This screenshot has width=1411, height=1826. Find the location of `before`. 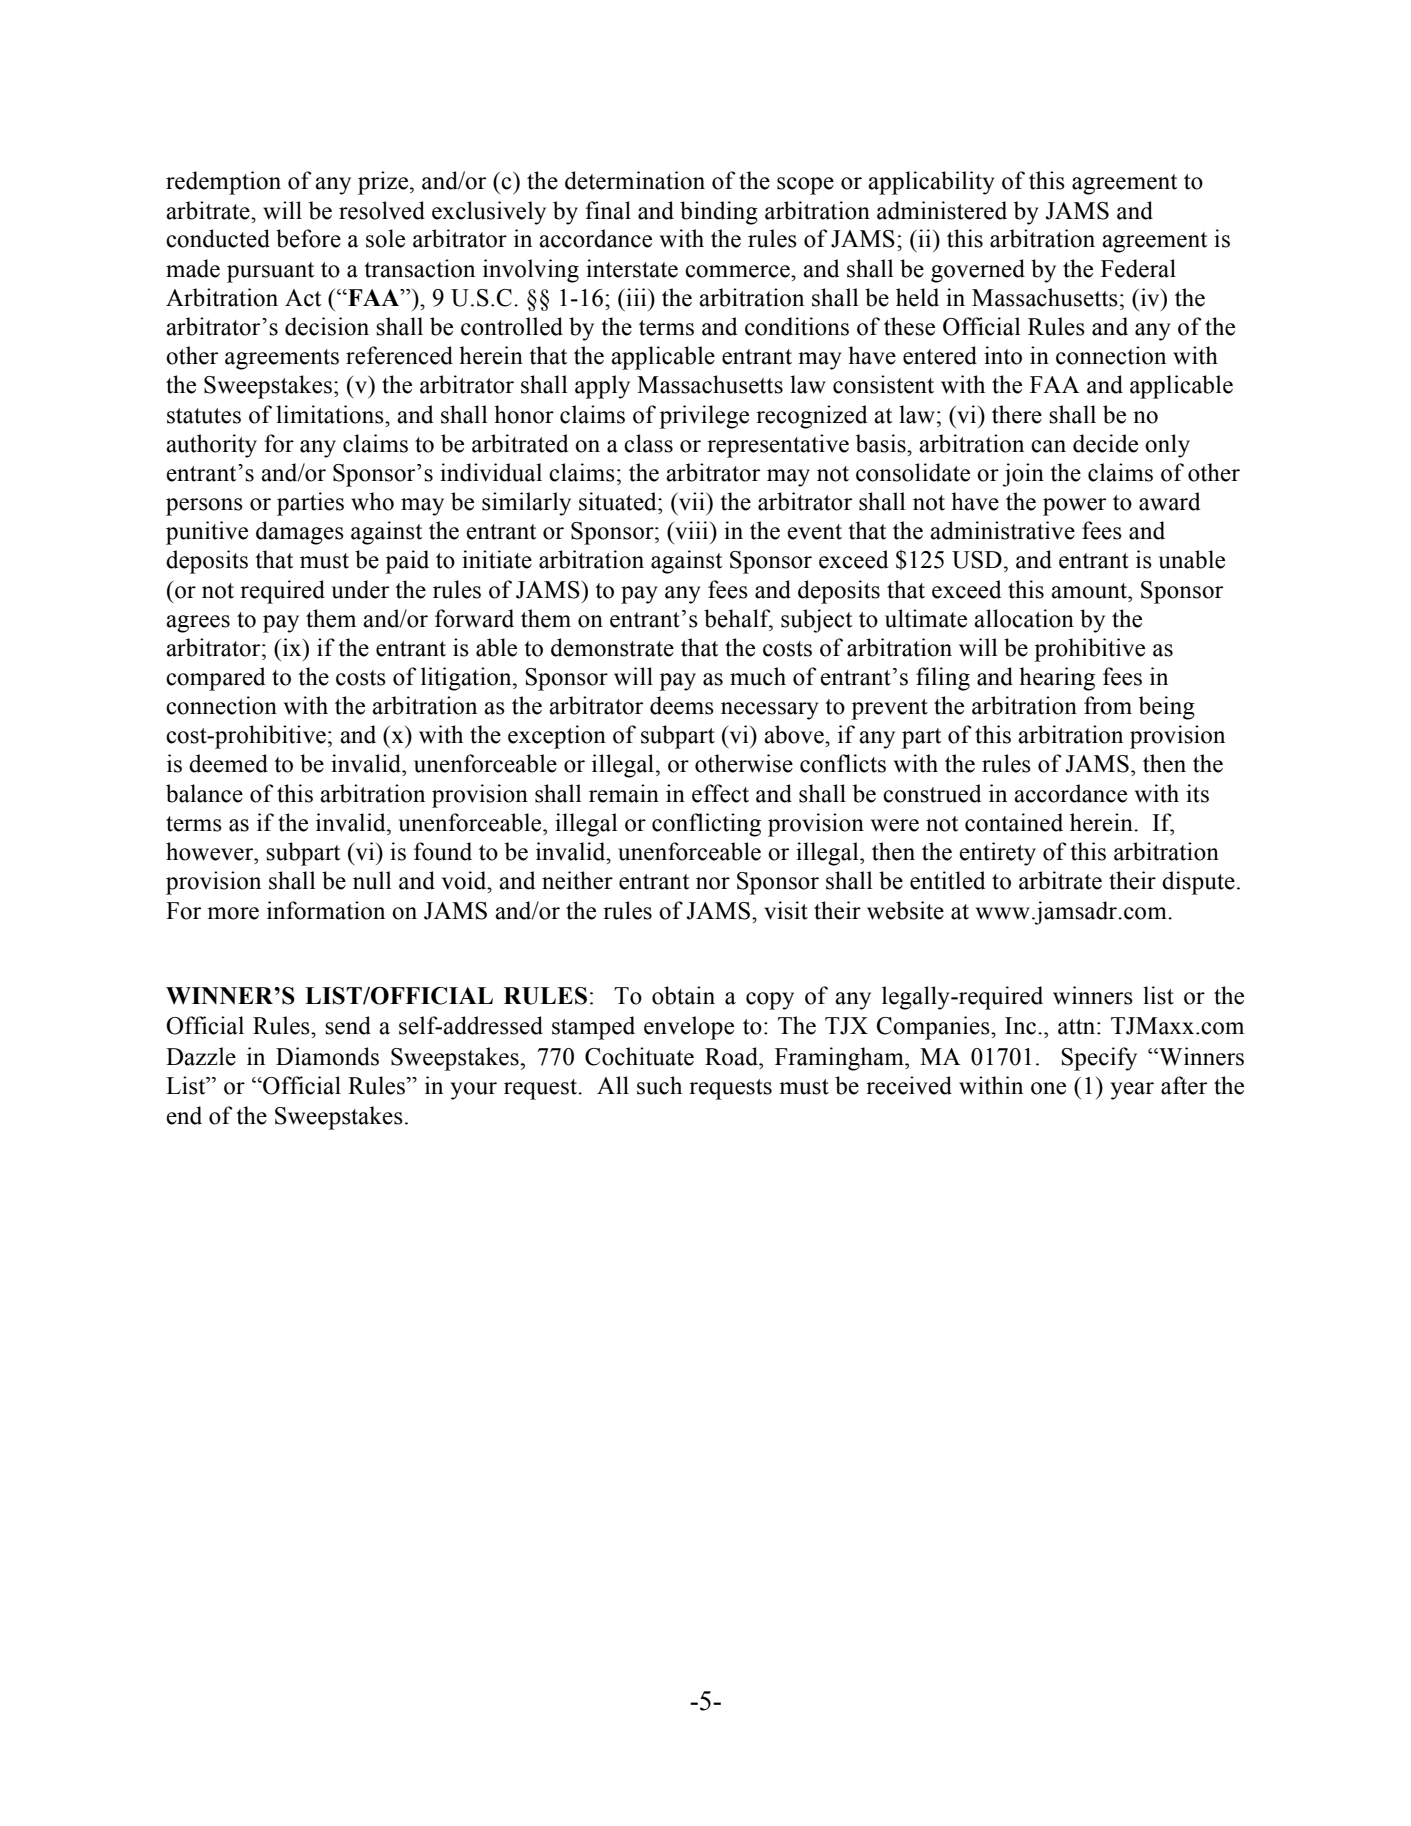

before is located at coordinates (308, 238).
